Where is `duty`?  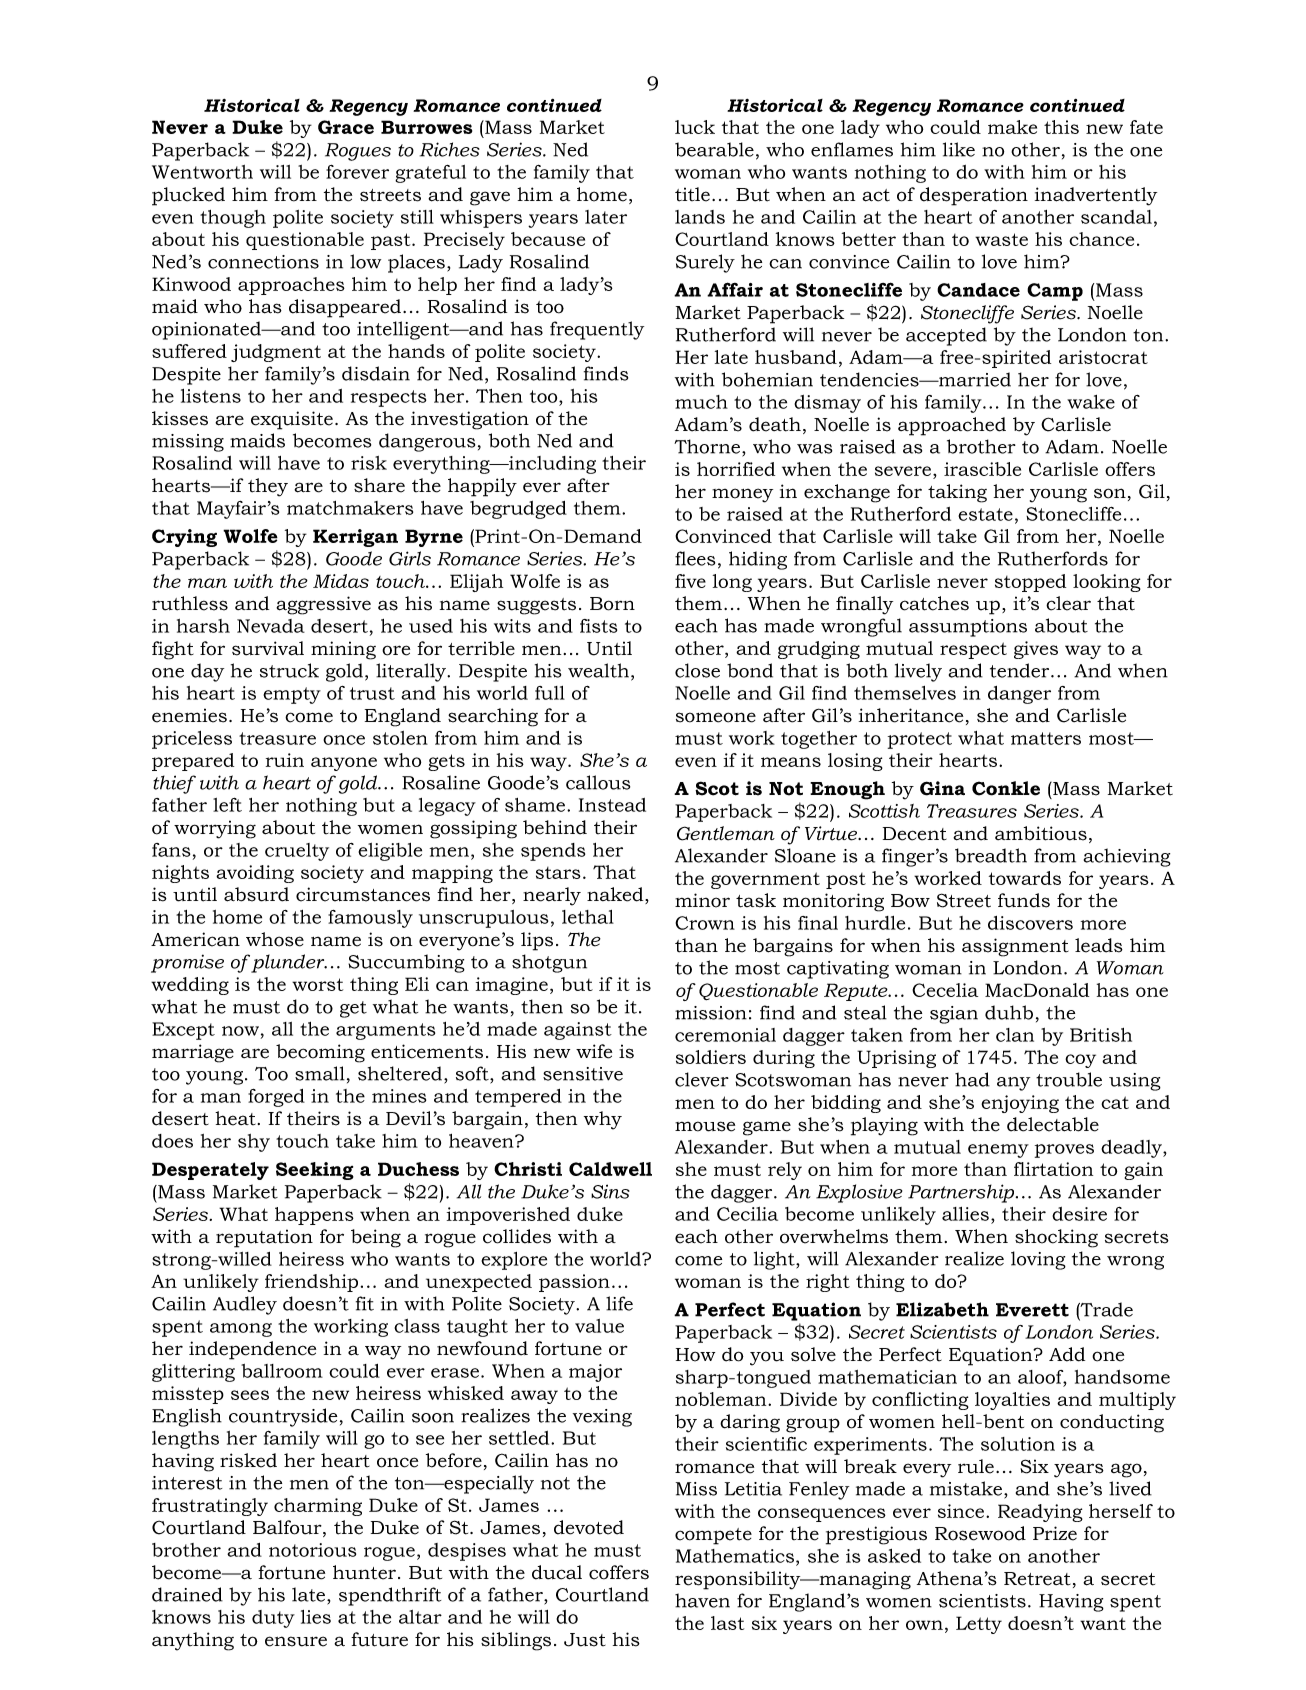 duty is located at coordinates (273, 1619).
